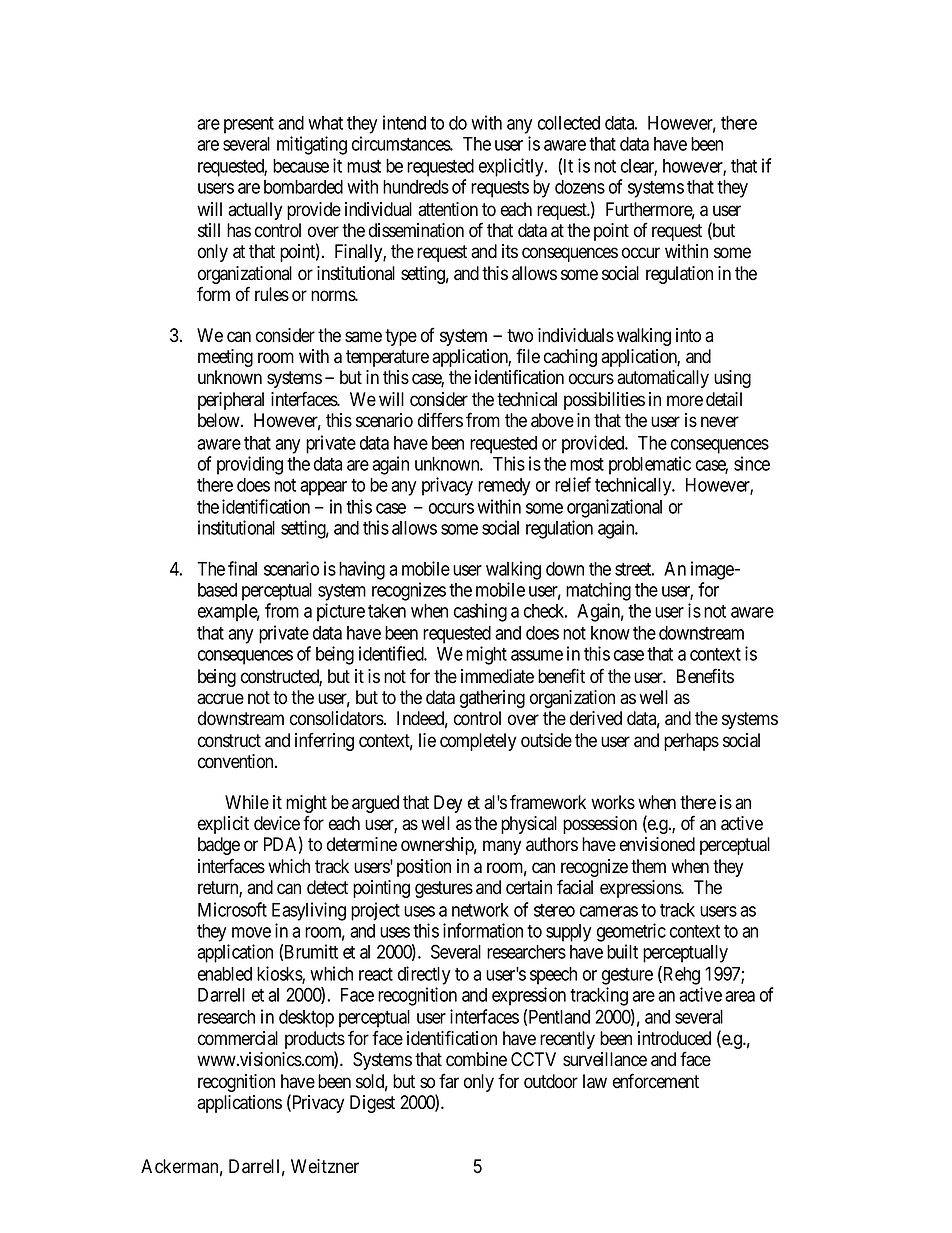 Image resolution: width=952 pixels, height=1233 pixels. Describe the element at coordinates (231, 401) in the screenshot. I see `peripheral` at that location.
